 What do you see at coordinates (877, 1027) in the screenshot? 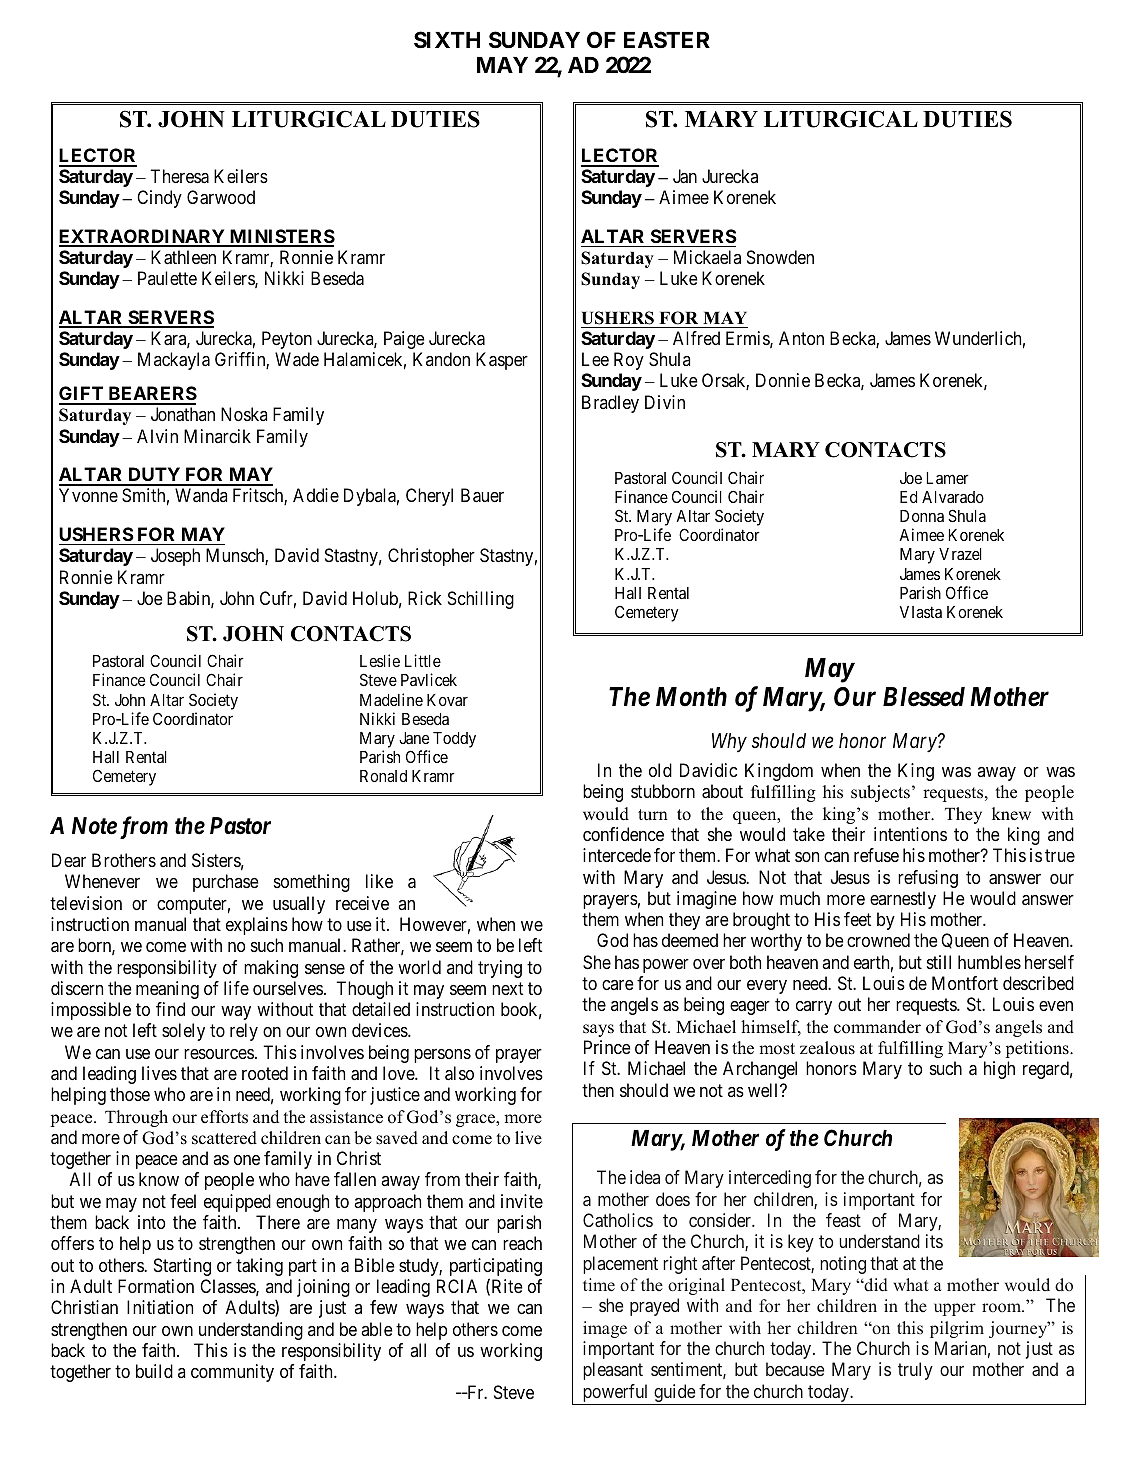
I see `commander` at bounding box center [877, 1027].
